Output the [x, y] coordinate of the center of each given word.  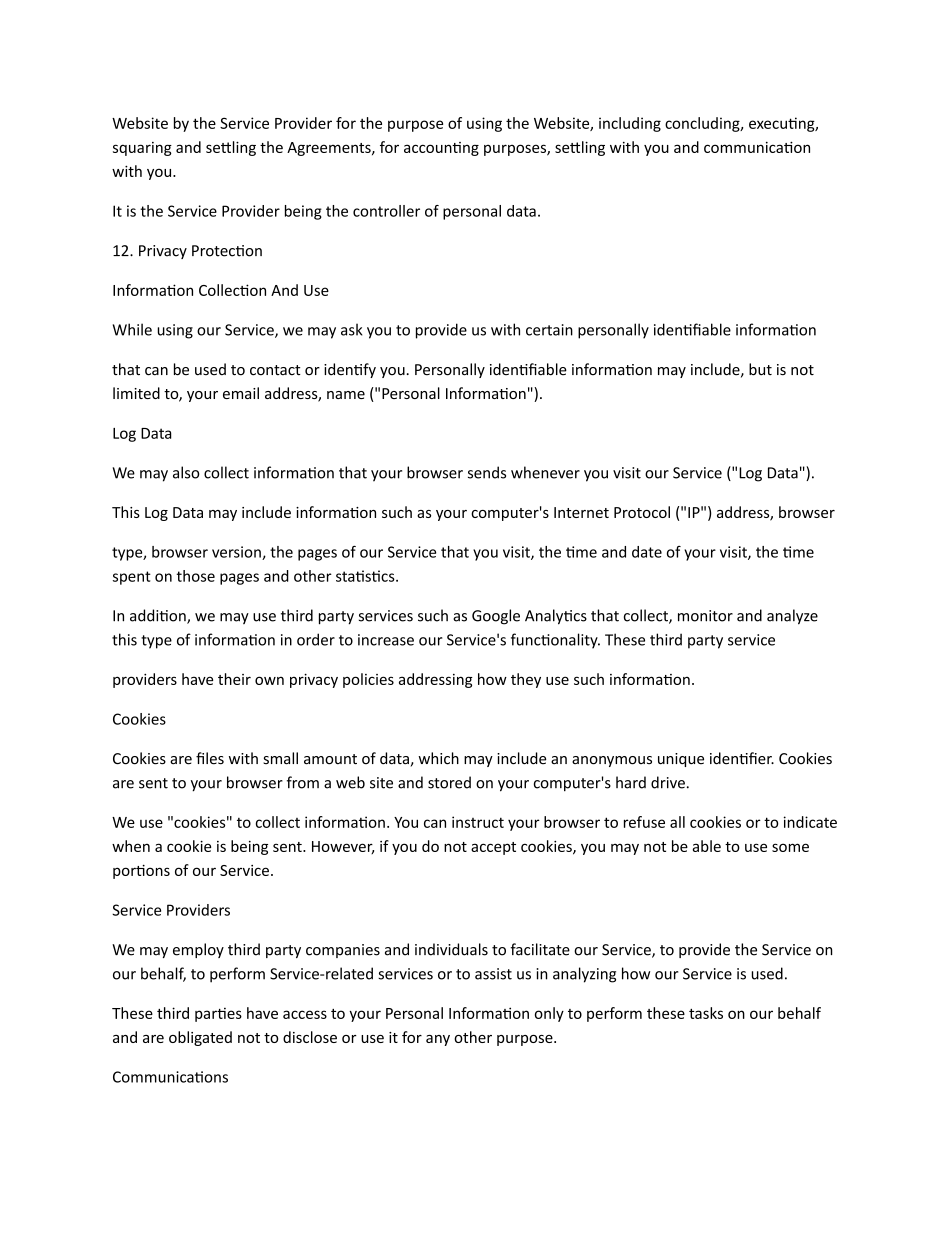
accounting [441, 149]
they [526, 680]
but [760, 369]
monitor [705, 616]
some [790, 847]
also [186, 472]
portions [141, 871]
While [132, 329]
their [234, 679]
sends [487, 472]
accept [493, 848]
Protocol [642, 512]
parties [218, 1014]
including [630, 124]
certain [549, 330]
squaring [142, 149]
